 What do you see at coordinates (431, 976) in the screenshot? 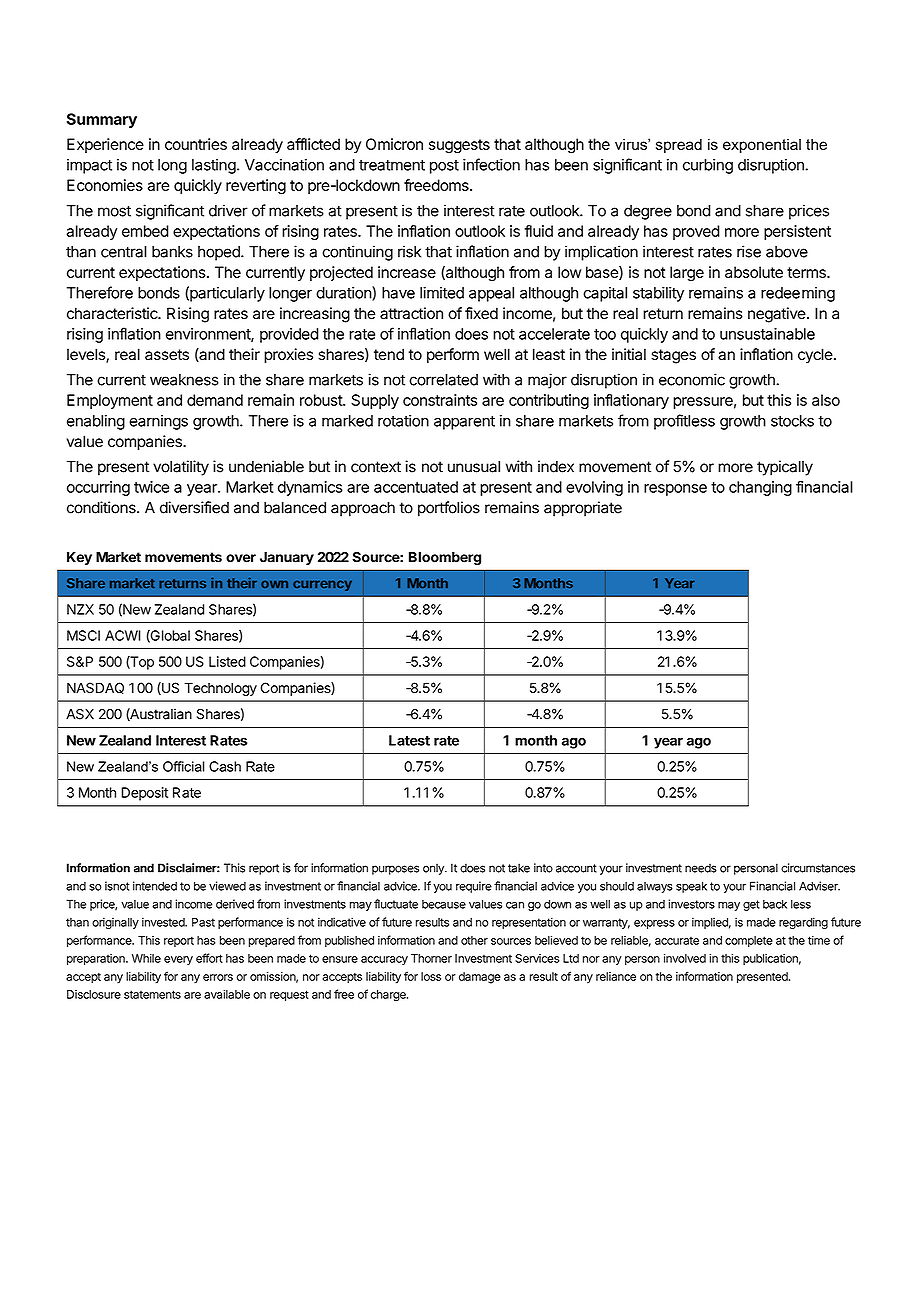
I see `loss` at bounding box center [431, 976].
